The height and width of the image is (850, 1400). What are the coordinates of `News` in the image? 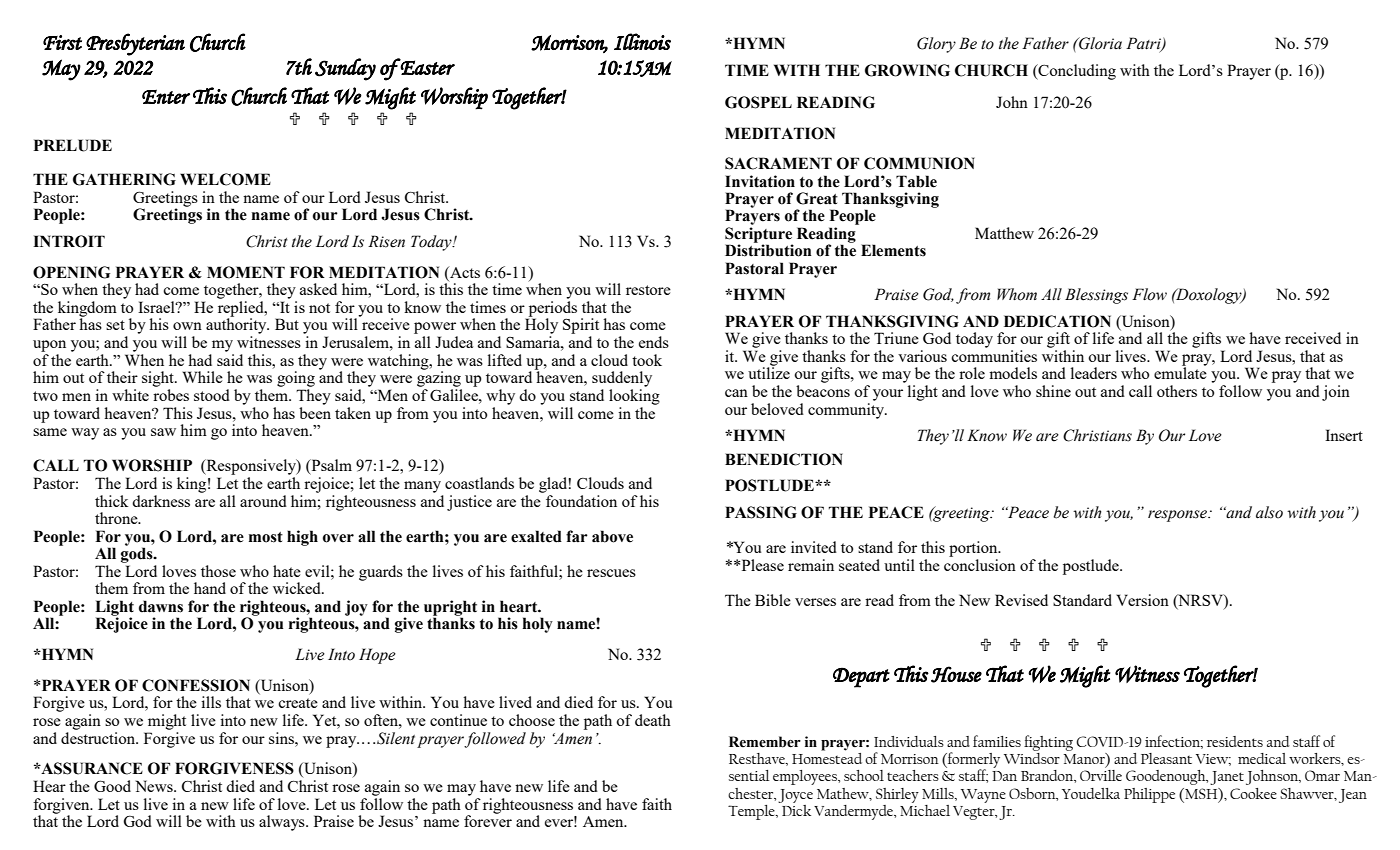 It's located at (155, 786).
